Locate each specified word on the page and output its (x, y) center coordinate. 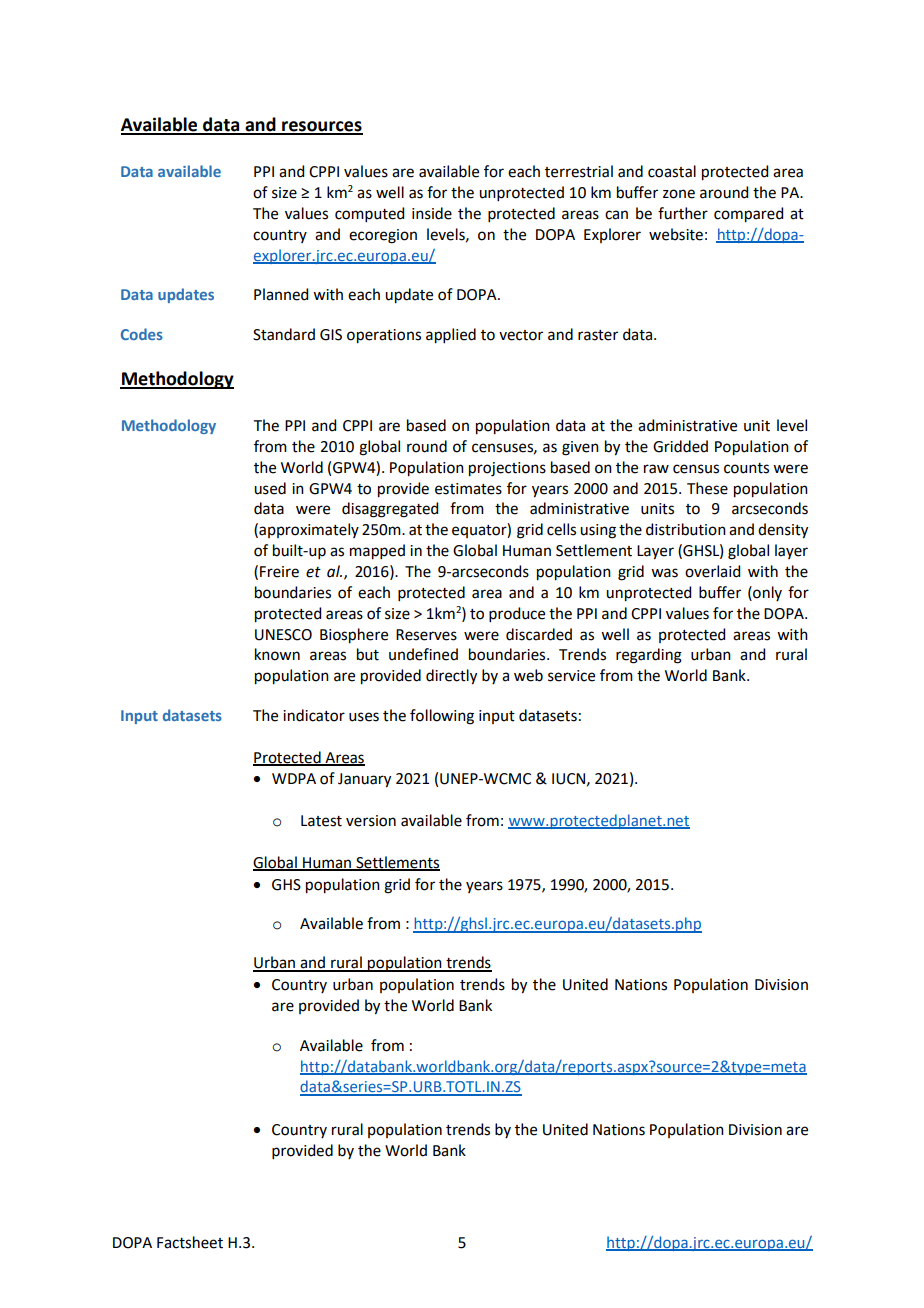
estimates (468, 489)
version (371, 821)
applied (451, 336)
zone (679, 194)
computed (369, 214)
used (270, 488)
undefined (423, 654)
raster (598, 335)
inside (432, 213)
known (277, 654)
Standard (284, 334)
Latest (321, 821)
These (707, 488)
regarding (649, 656)
